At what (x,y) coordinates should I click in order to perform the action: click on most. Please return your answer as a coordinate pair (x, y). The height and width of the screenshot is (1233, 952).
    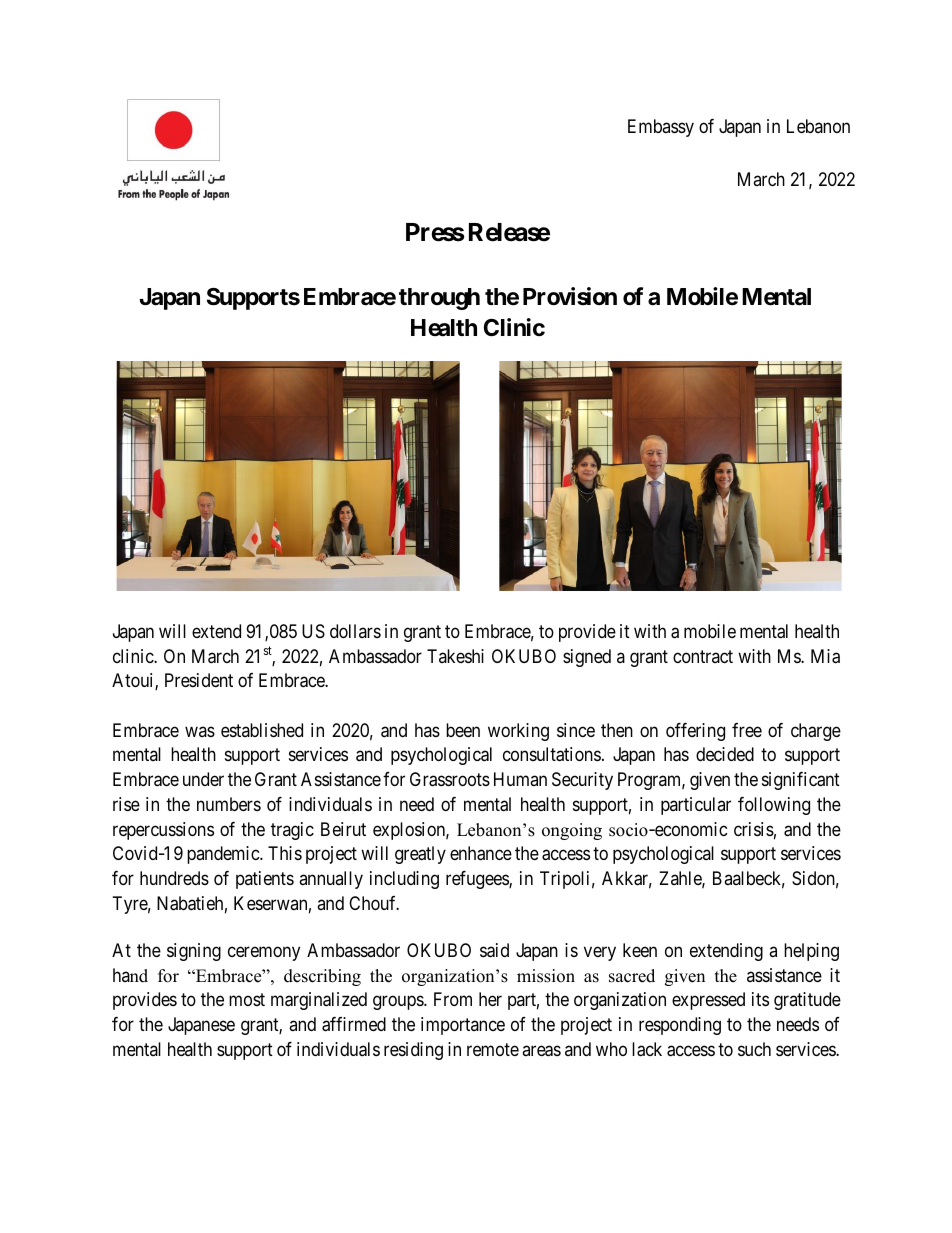
    Looking at the image, I should click on (247, 1000).
